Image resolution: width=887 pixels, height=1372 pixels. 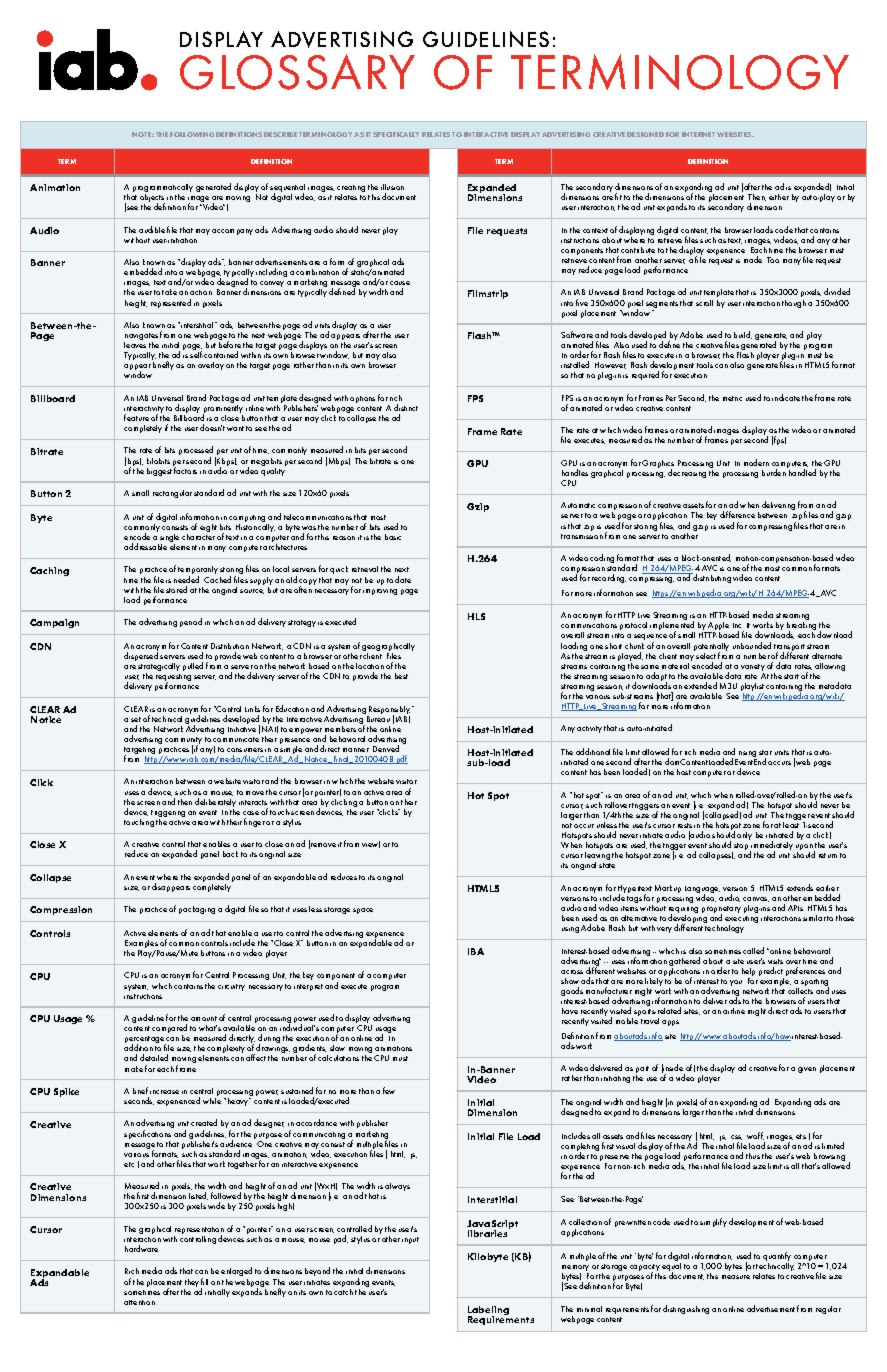 I want to click on IBA, so click(x=476, y=951).
